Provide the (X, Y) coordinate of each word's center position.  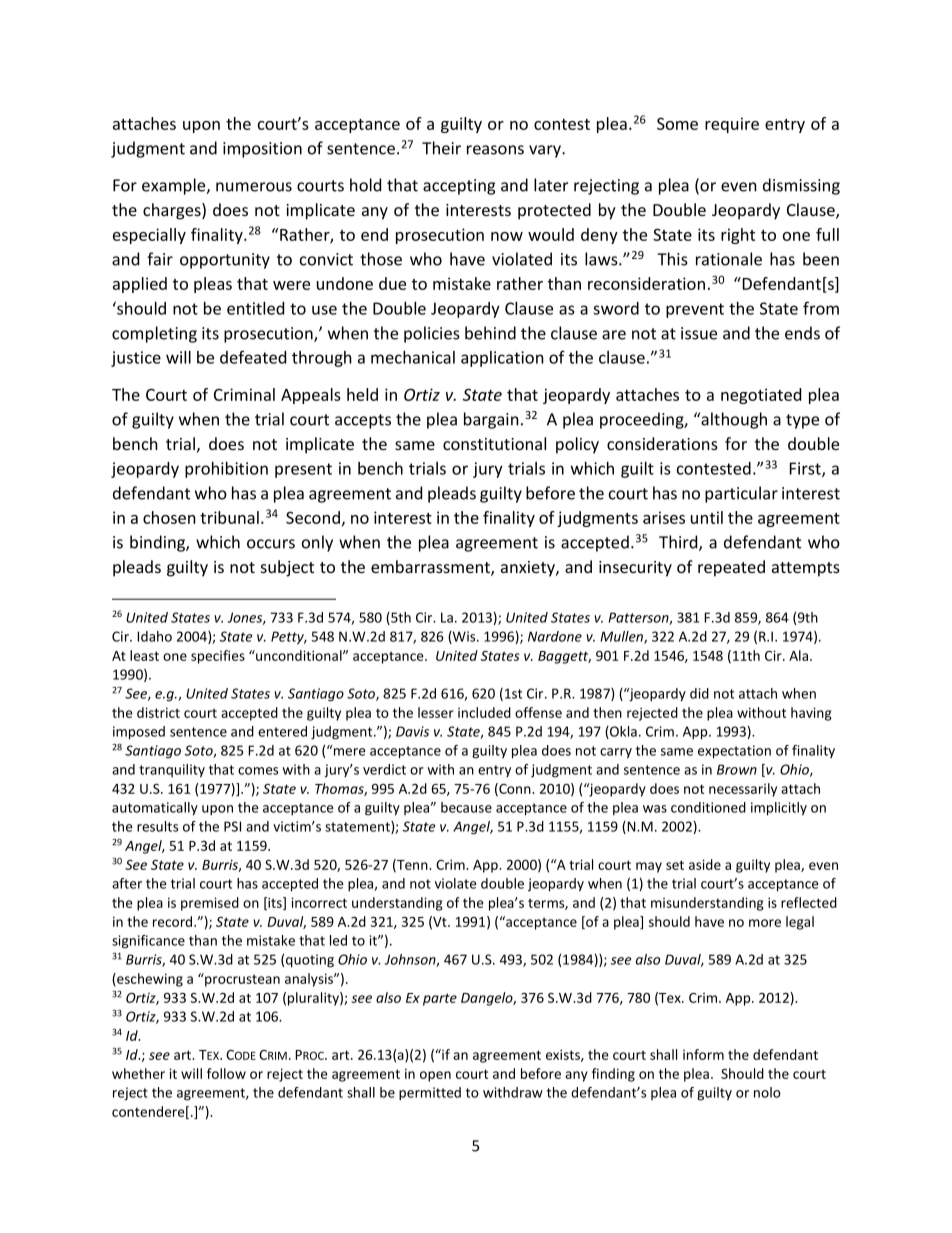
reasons (495, 150)
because (466, 807)
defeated (253, 357)
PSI (232, 826)
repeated (731, 568)
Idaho (154, 636)
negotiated (761, 396)
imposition (262, 150)
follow (226, 1073)
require (732, 125)
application (502, 359)
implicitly (779, 809)
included (484, 712)
